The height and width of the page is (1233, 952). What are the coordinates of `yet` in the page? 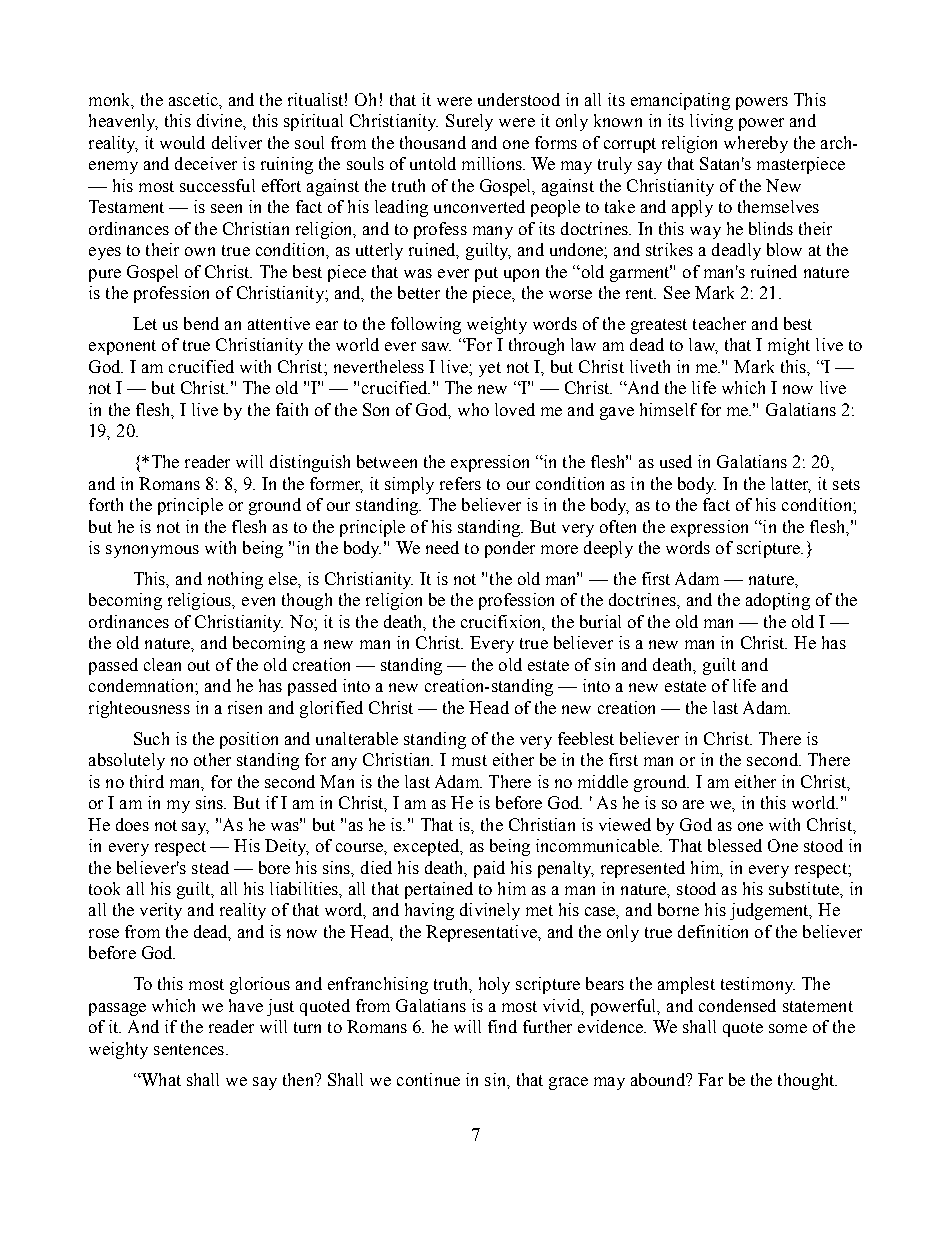 It's located at (490, 369).
